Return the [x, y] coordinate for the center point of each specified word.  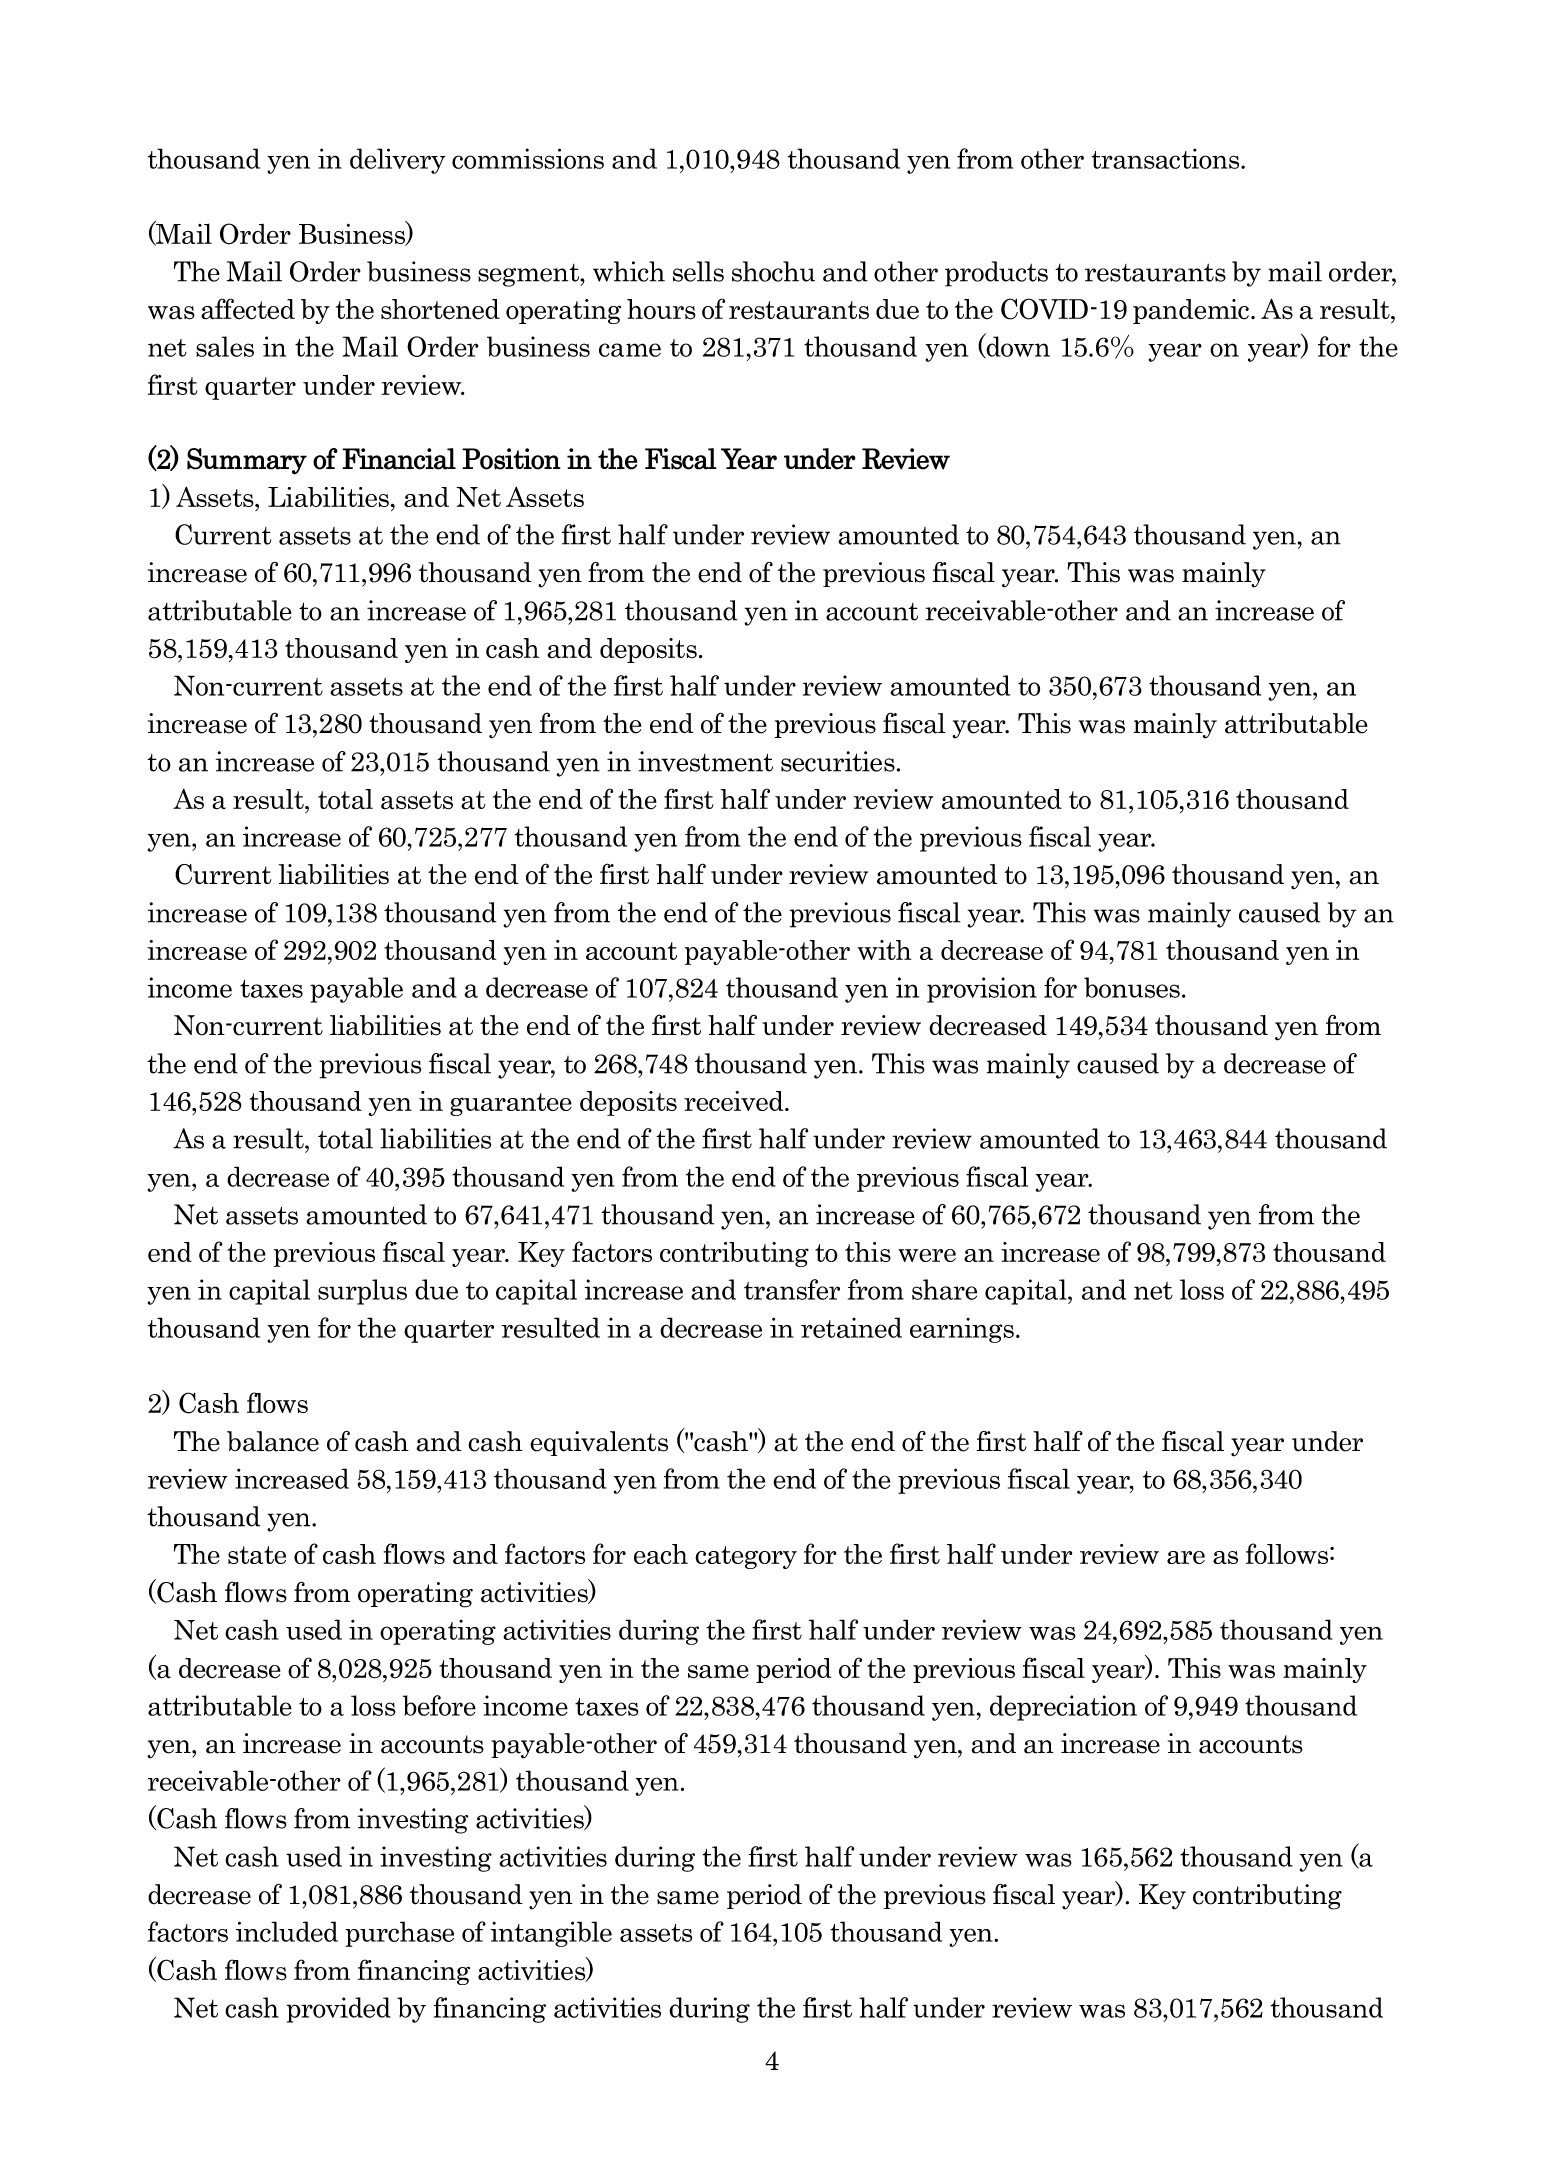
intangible [551, 1934]
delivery [398, 161]
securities [838, 761]
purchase [399, 1934]
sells [698, 271]
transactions [1167, 158]
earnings [962, 1330]
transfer [792, 1289]
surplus [362, 1292]
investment [705, 761]
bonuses [1132, 987]
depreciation [1063, 1708]
